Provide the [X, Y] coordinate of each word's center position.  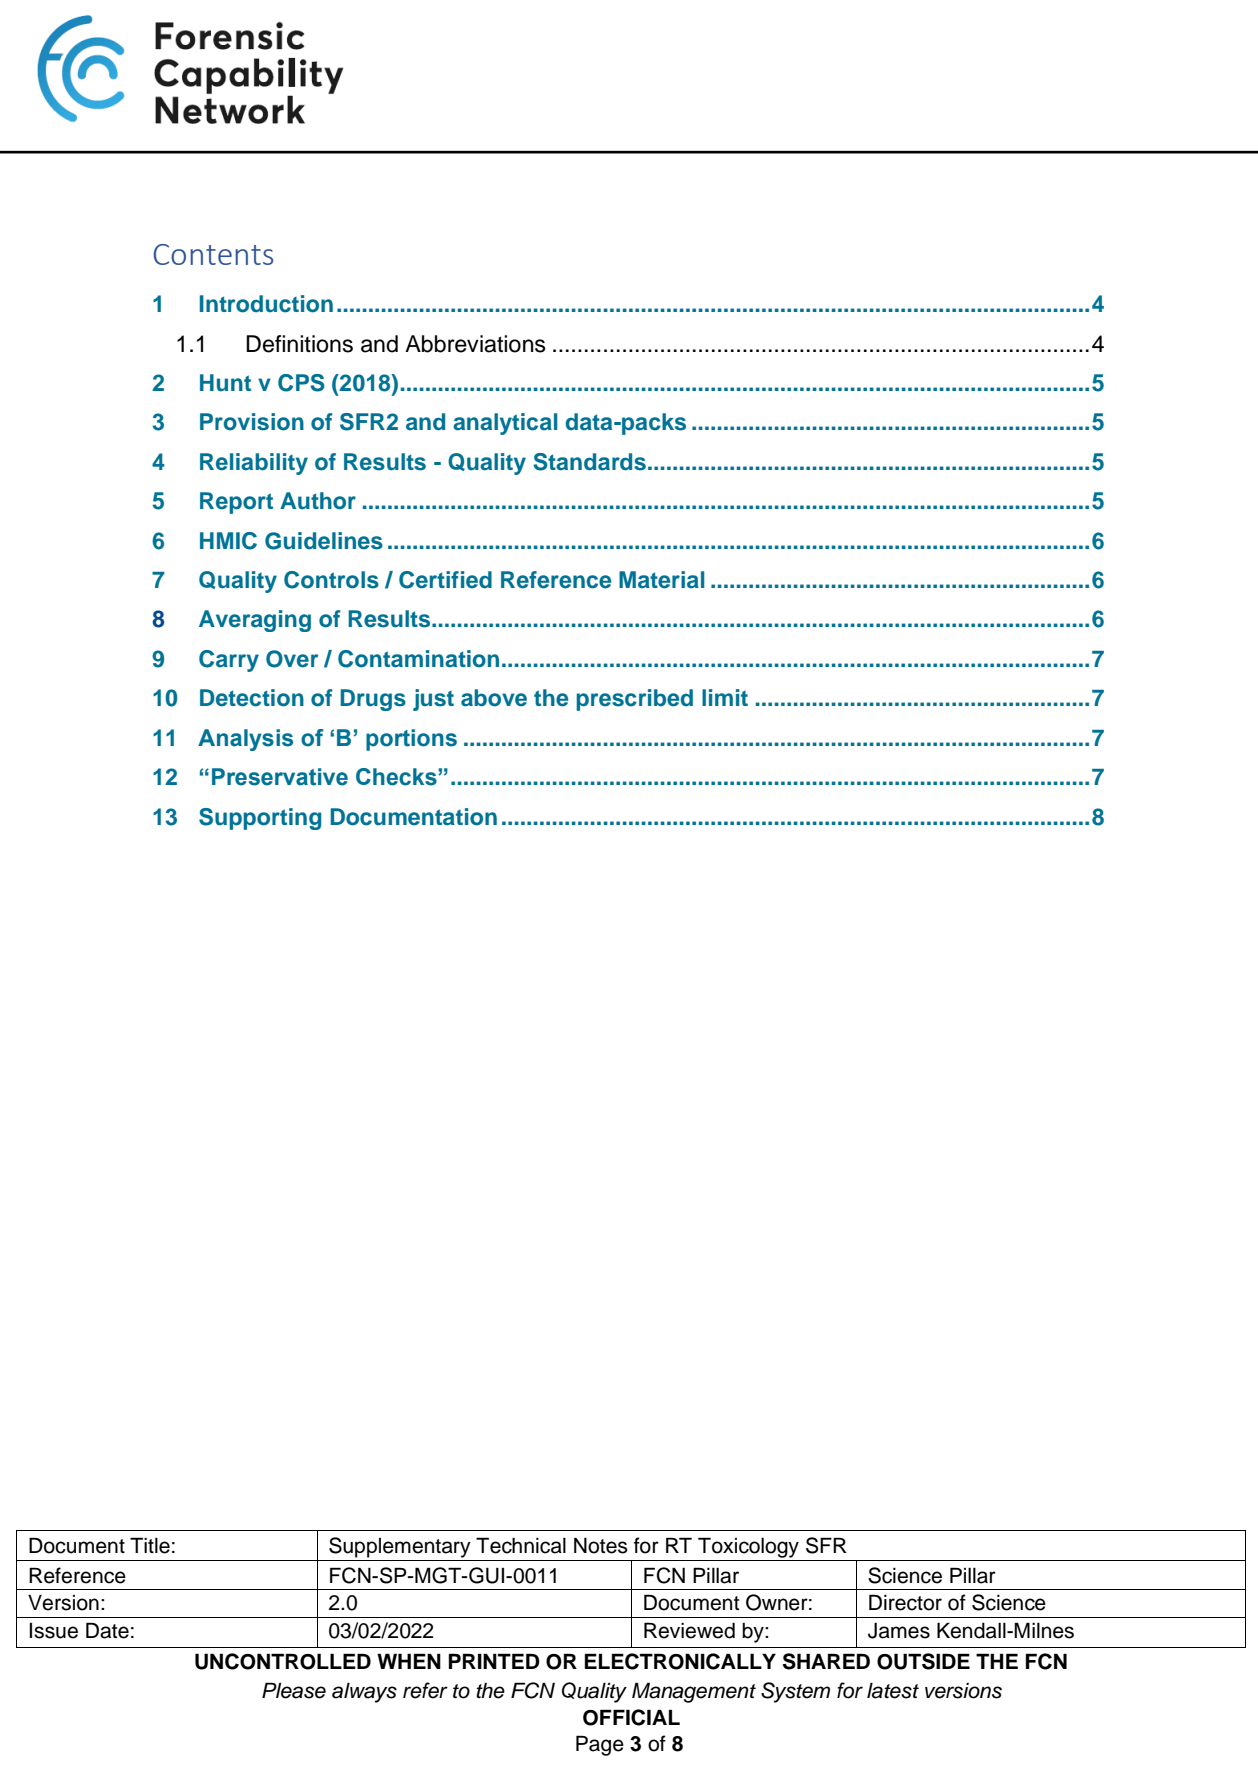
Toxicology [748, 1547]
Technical [521, 1545]
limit [725, 697]
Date [107, 1630]
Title [150, 1545]
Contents [213, 254]
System [795, 1692]
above [494, 698]
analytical [505, 424]
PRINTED [494, 1661]
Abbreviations [475, 344]
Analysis [245, 740]
